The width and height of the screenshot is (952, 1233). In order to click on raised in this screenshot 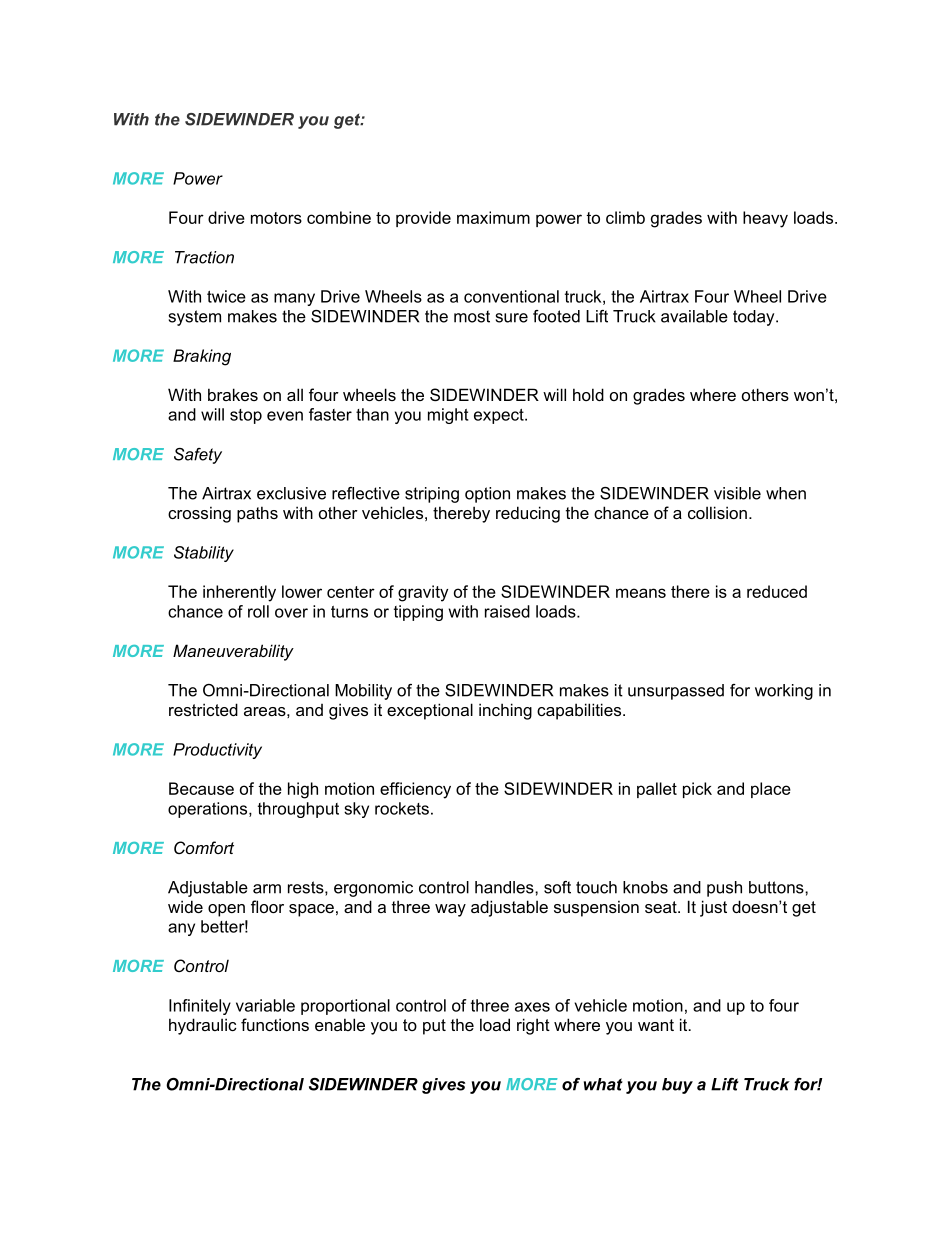, I will do `click(507, 611)`.
